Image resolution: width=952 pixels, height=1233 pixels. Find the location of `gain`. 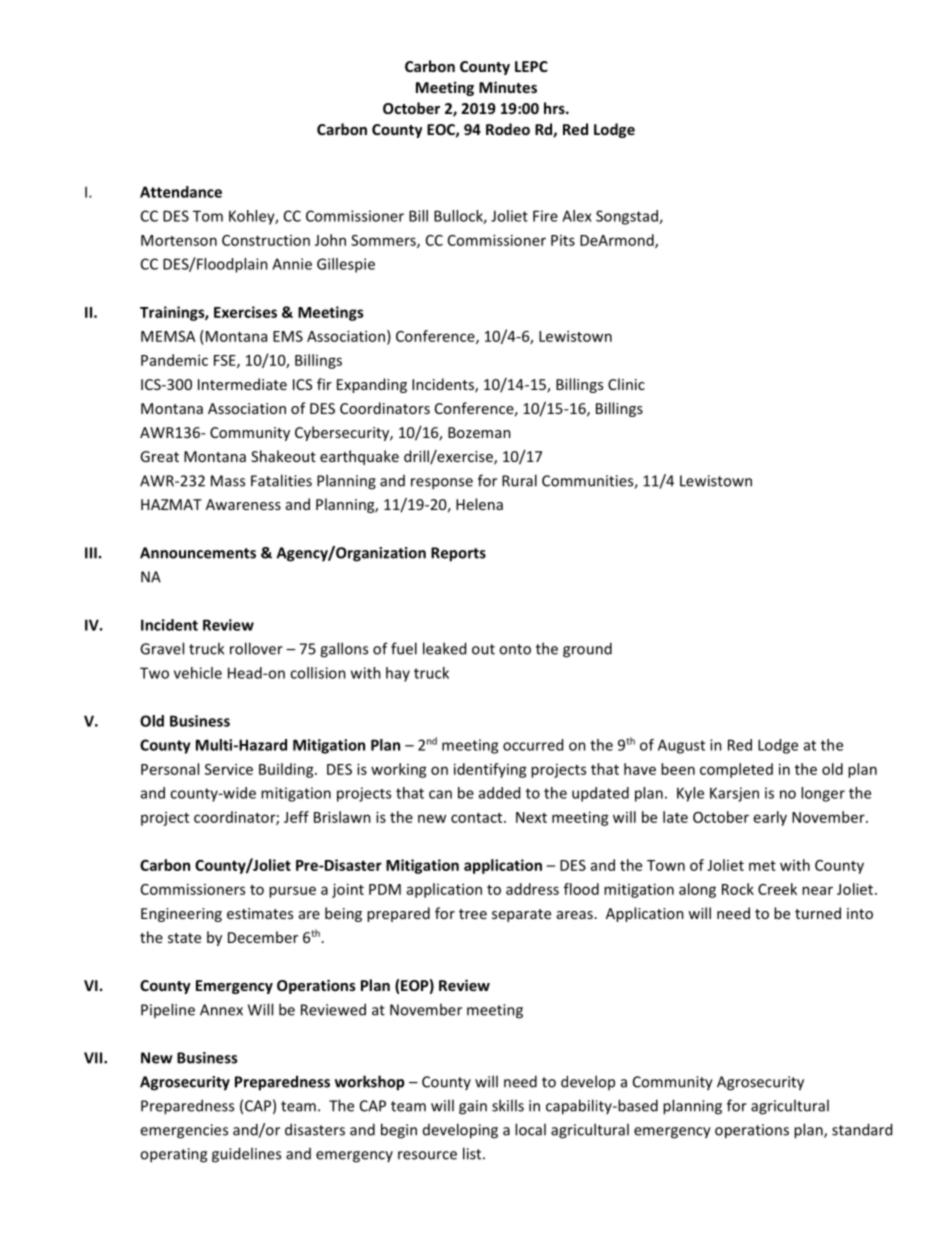

gain is located at coordinates (473, 1107).
